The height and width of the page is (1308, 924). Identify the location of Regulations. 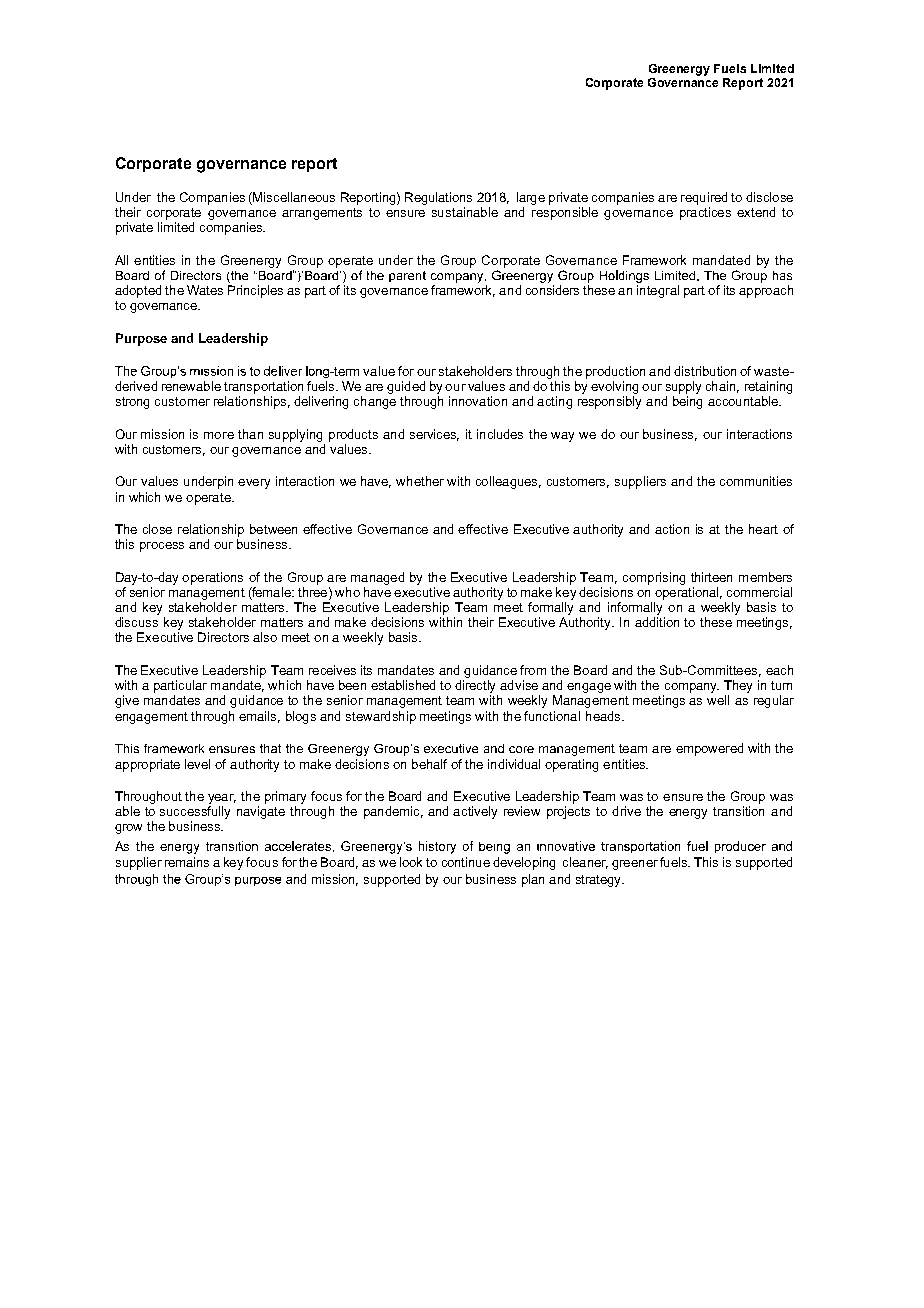
(438, 198).
